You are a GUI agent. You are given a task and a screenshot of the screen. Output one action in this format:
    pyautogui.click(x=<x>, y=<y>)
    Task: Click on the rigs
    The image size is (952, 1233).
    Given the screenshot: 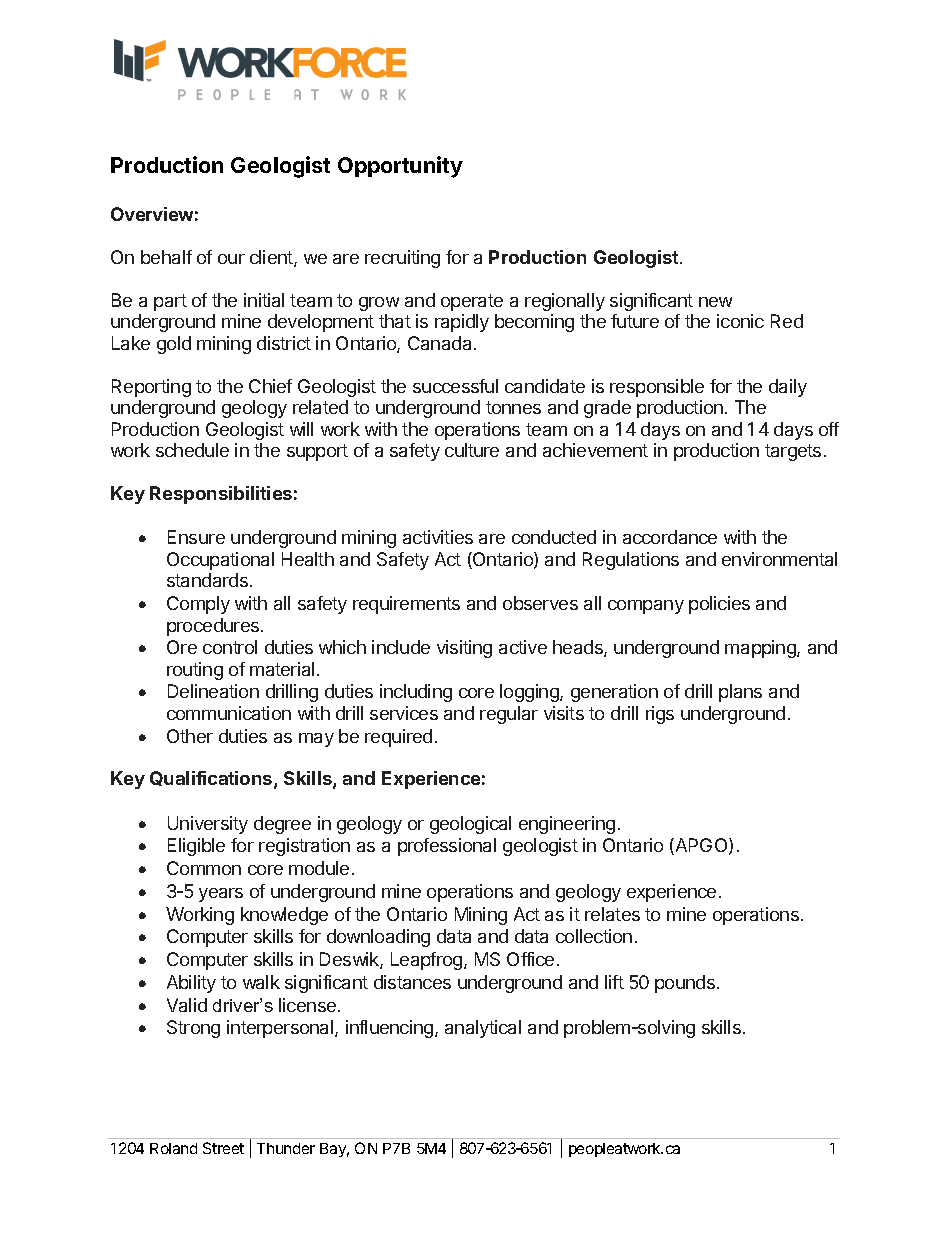 What is the action you would take?
    pyautogui.click(x=660, y=715)
